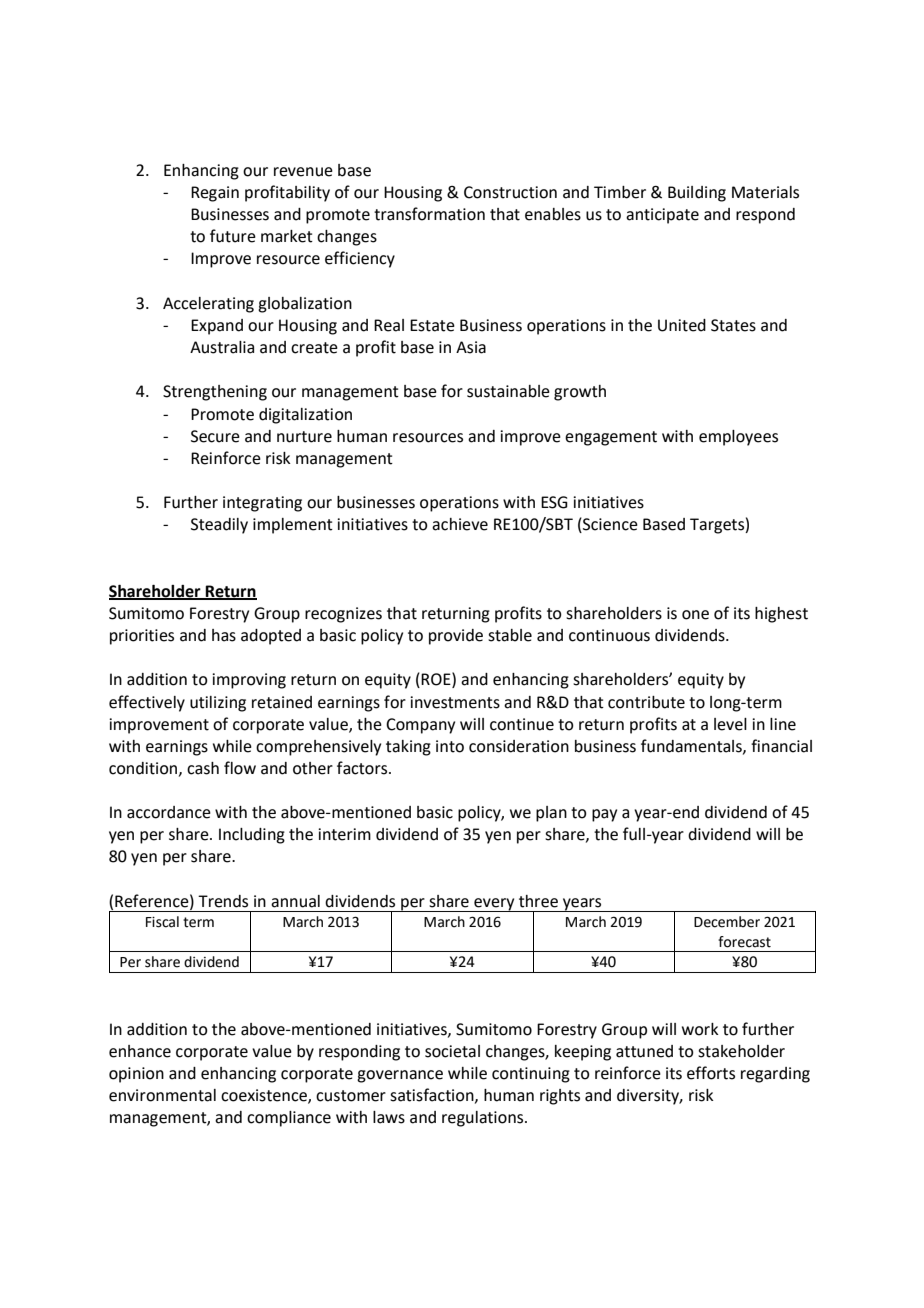  Describe the element at coordinates (484, 1119) in the screenshot. I see `regulations` at that location.
